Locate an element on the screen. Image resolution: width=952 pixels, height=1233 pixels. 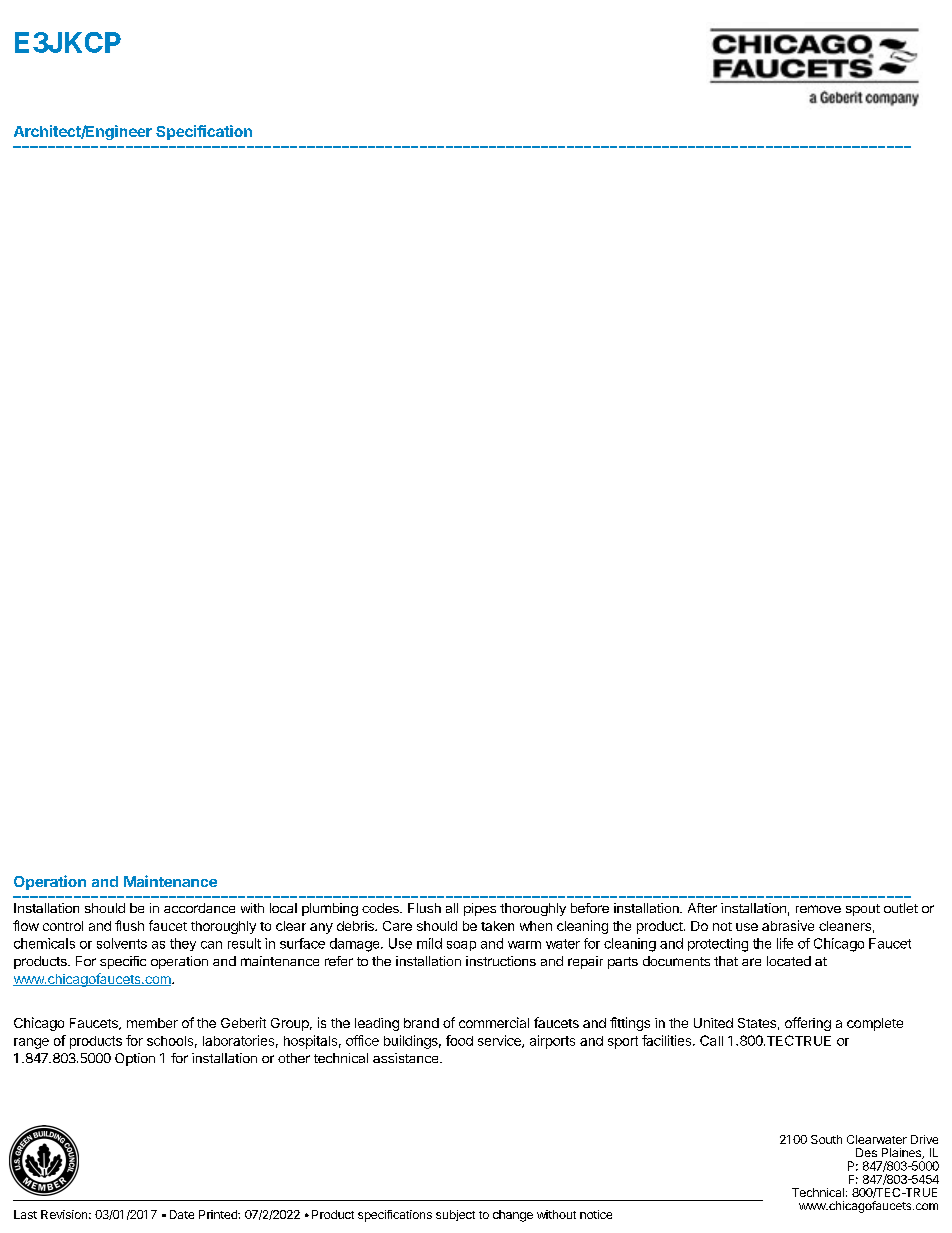
South is located at coordinates (826, 1139).
